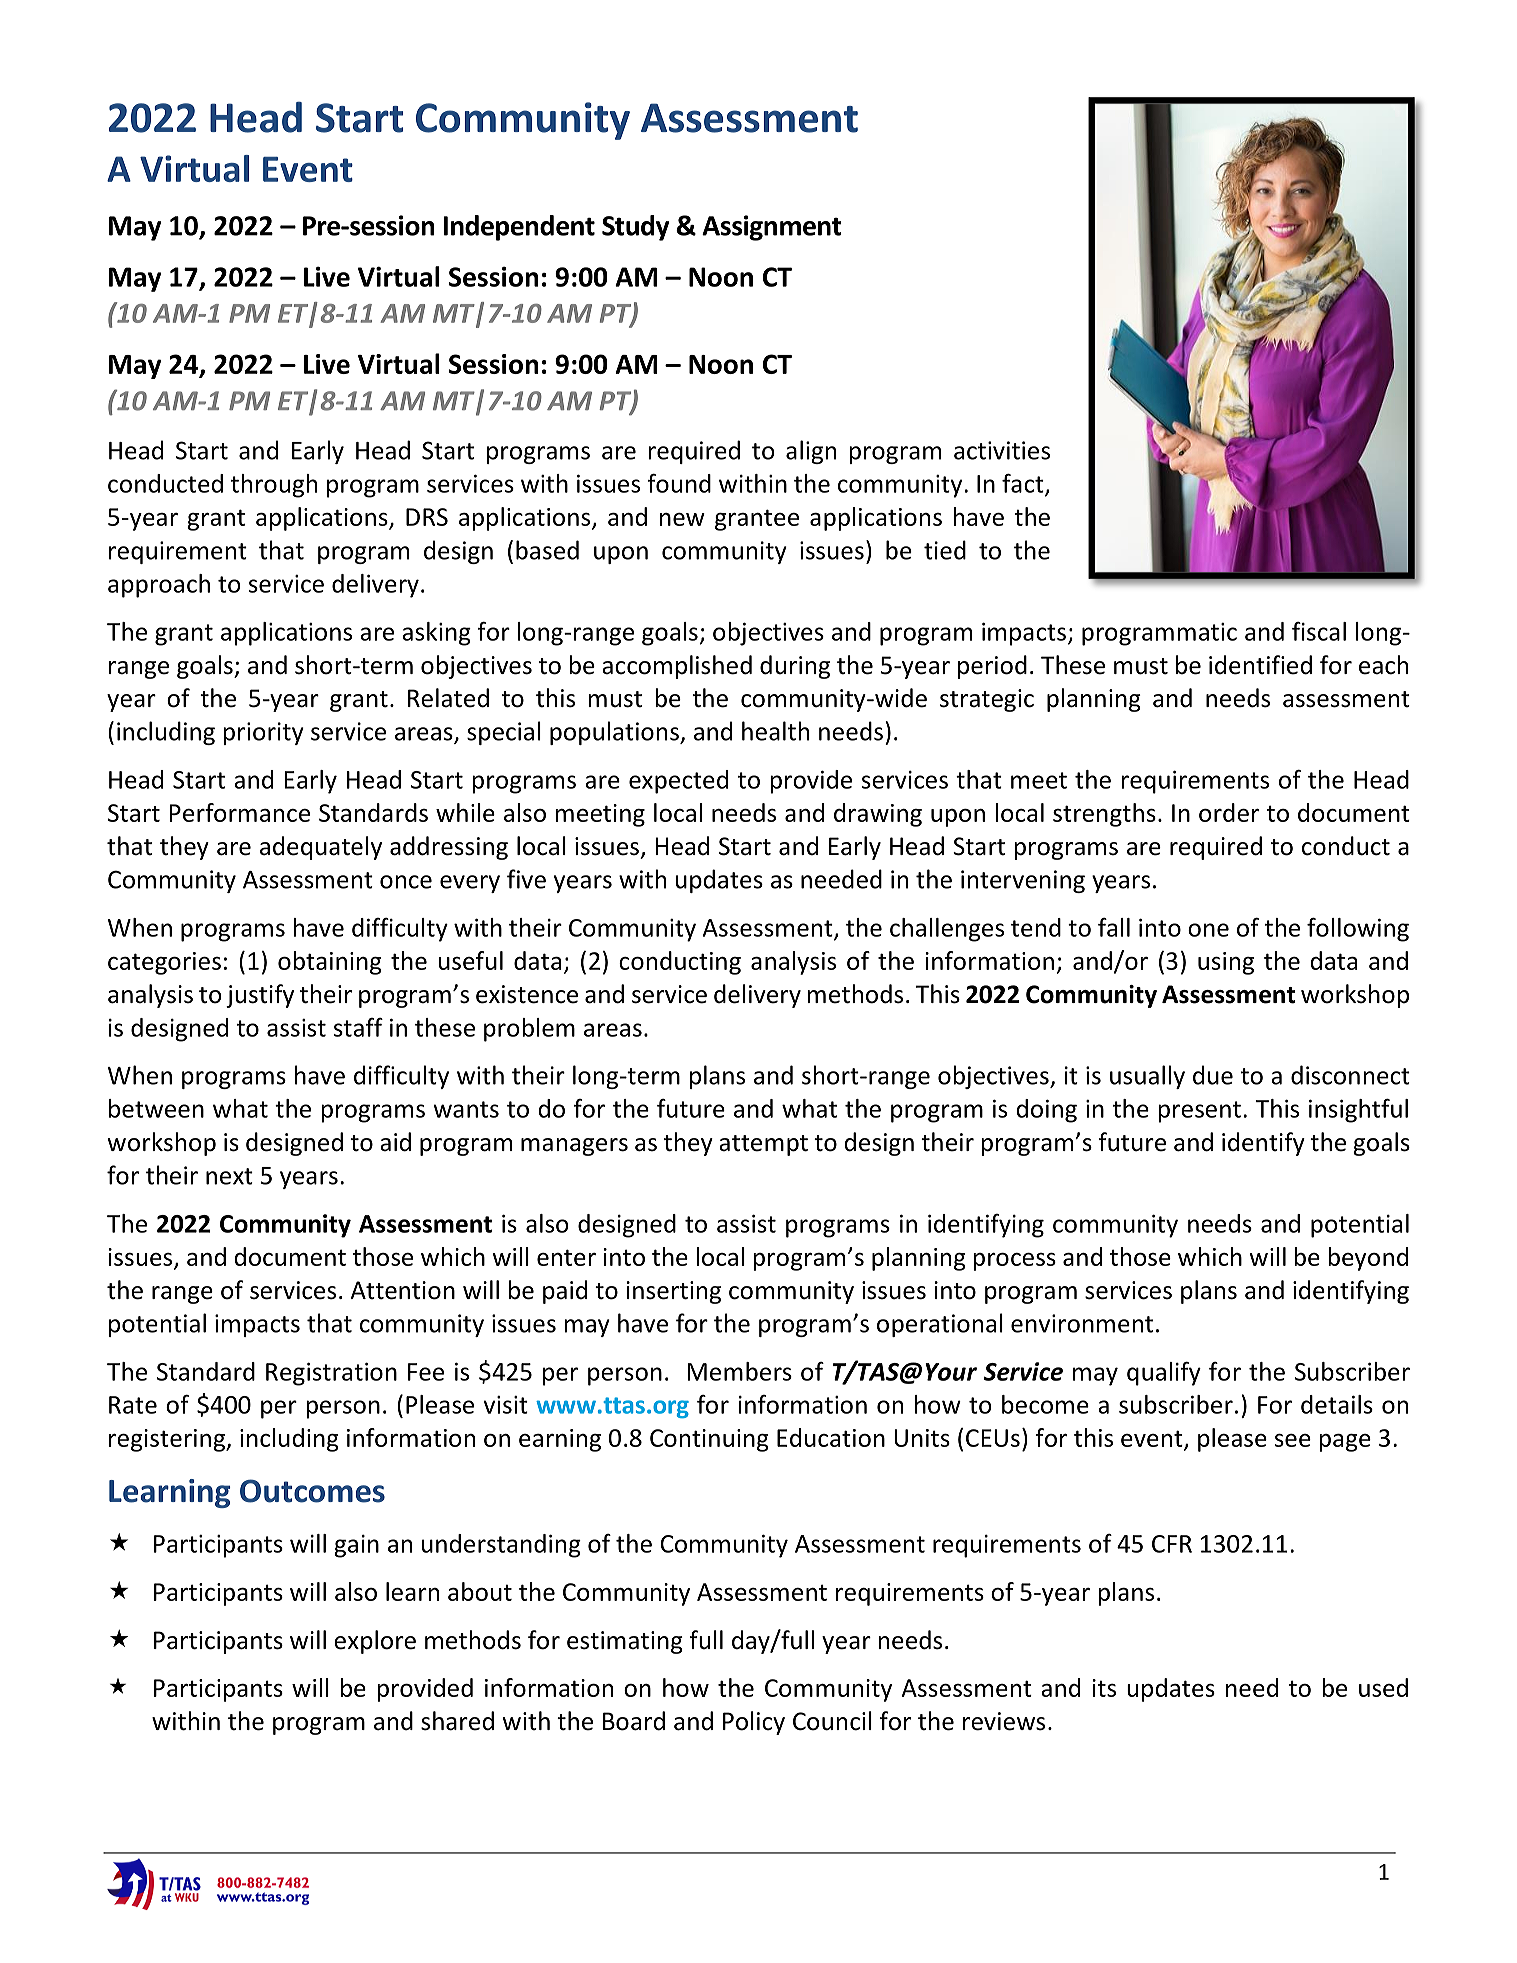 This document has height=1963, width=1517. What do you see at coordinates (1002, 450) in the document?
I see `activities` at bounding box center [1002, 450].
